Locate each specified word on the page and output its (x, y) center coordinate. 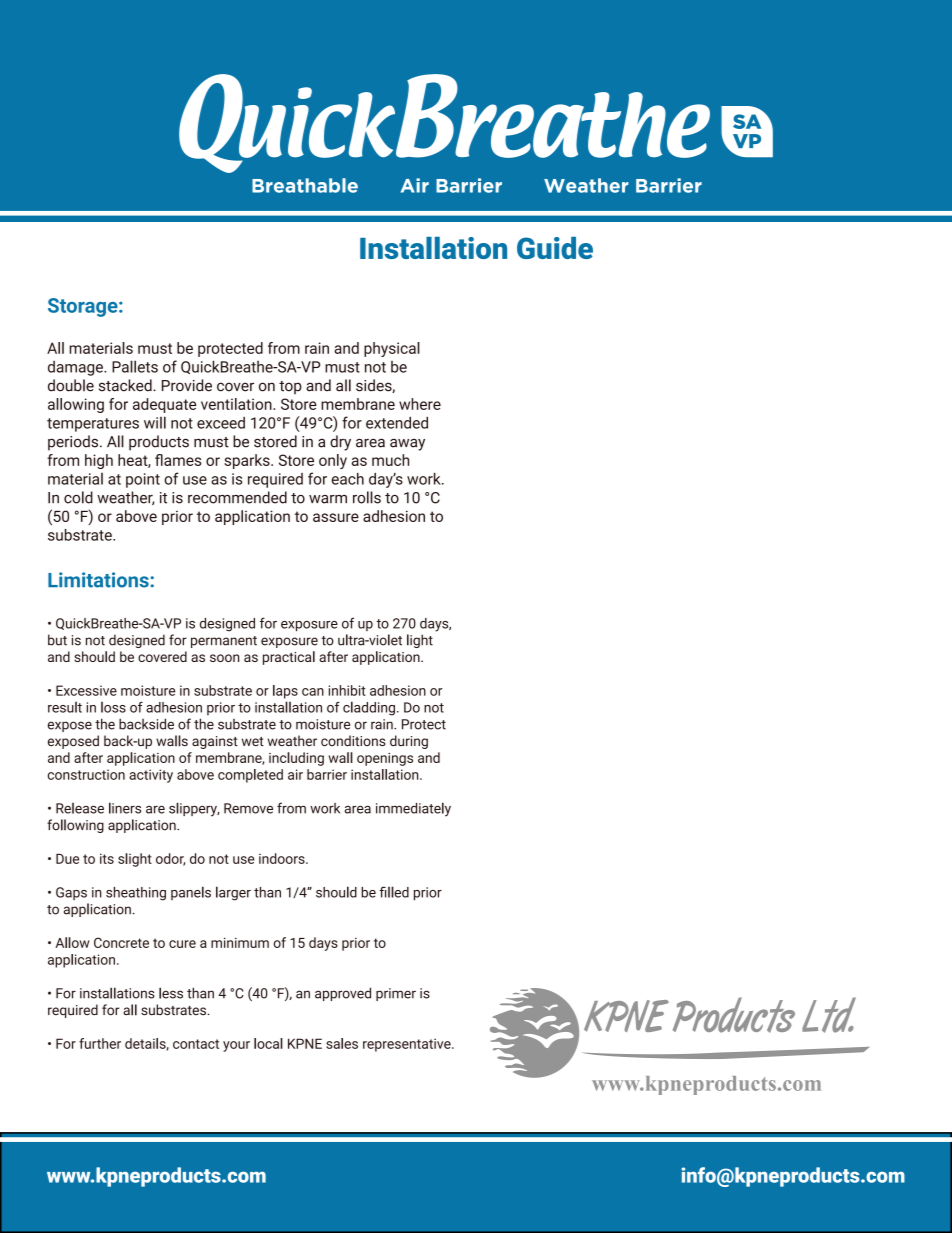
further (100, 1043)
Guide (555, 248)
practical (289, 658)
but (57, 640)
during (409, 742)
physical (392, 349)
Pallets (135, 366)
